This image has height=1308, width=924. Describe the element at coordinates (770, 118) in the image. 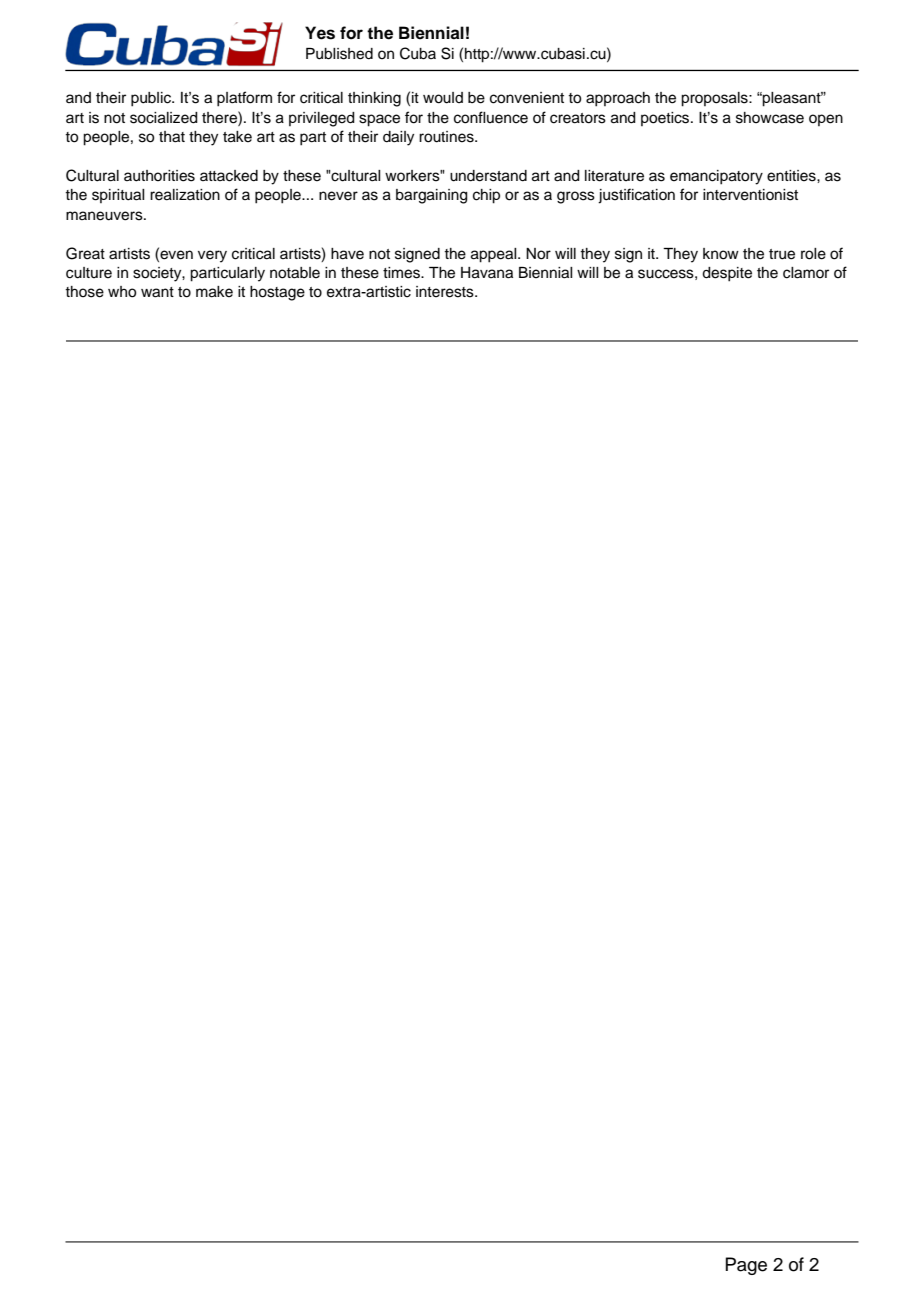

I see `showcase` at that location.
